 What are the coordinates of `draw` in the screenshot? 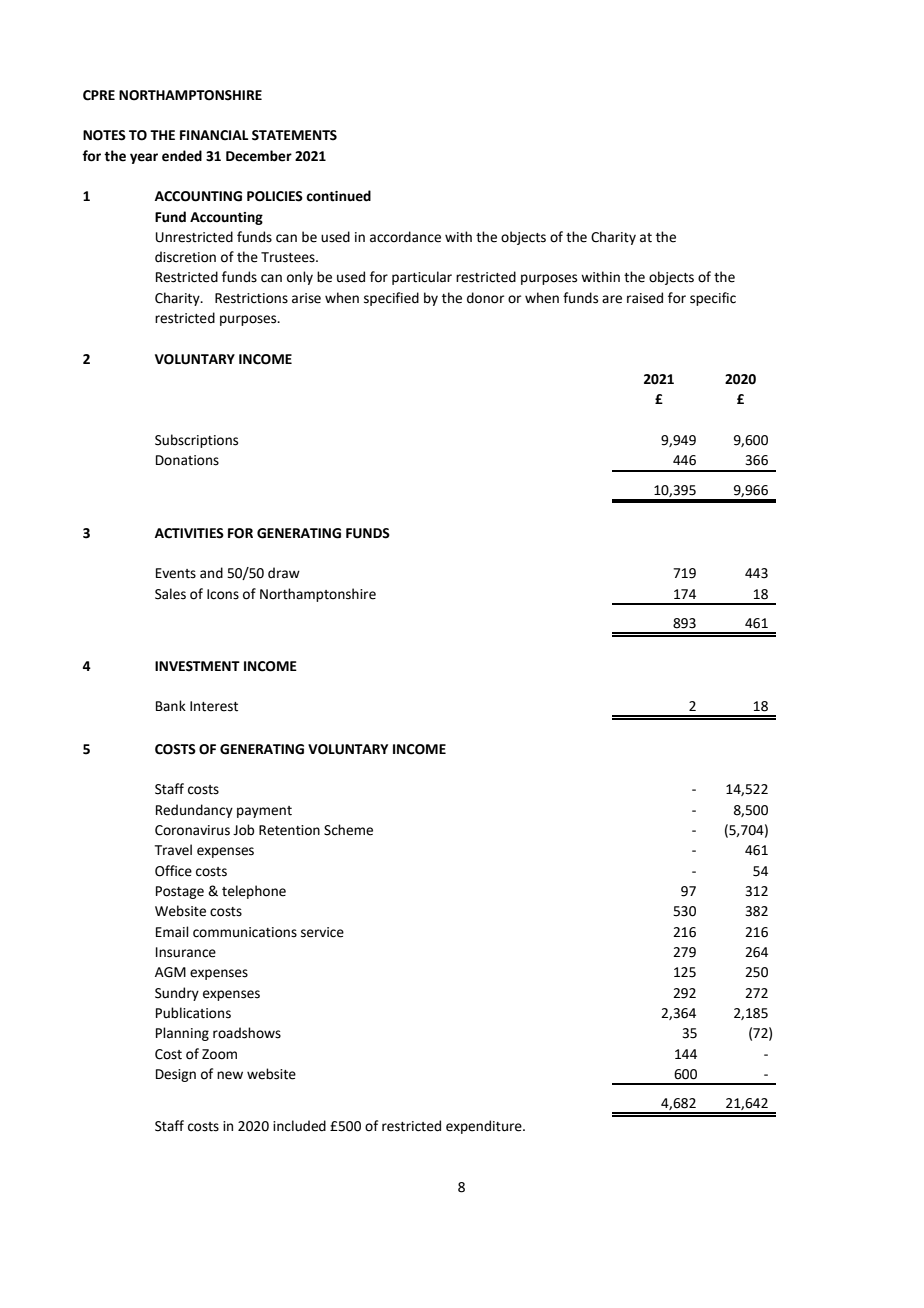 It's located at (284, 573).
